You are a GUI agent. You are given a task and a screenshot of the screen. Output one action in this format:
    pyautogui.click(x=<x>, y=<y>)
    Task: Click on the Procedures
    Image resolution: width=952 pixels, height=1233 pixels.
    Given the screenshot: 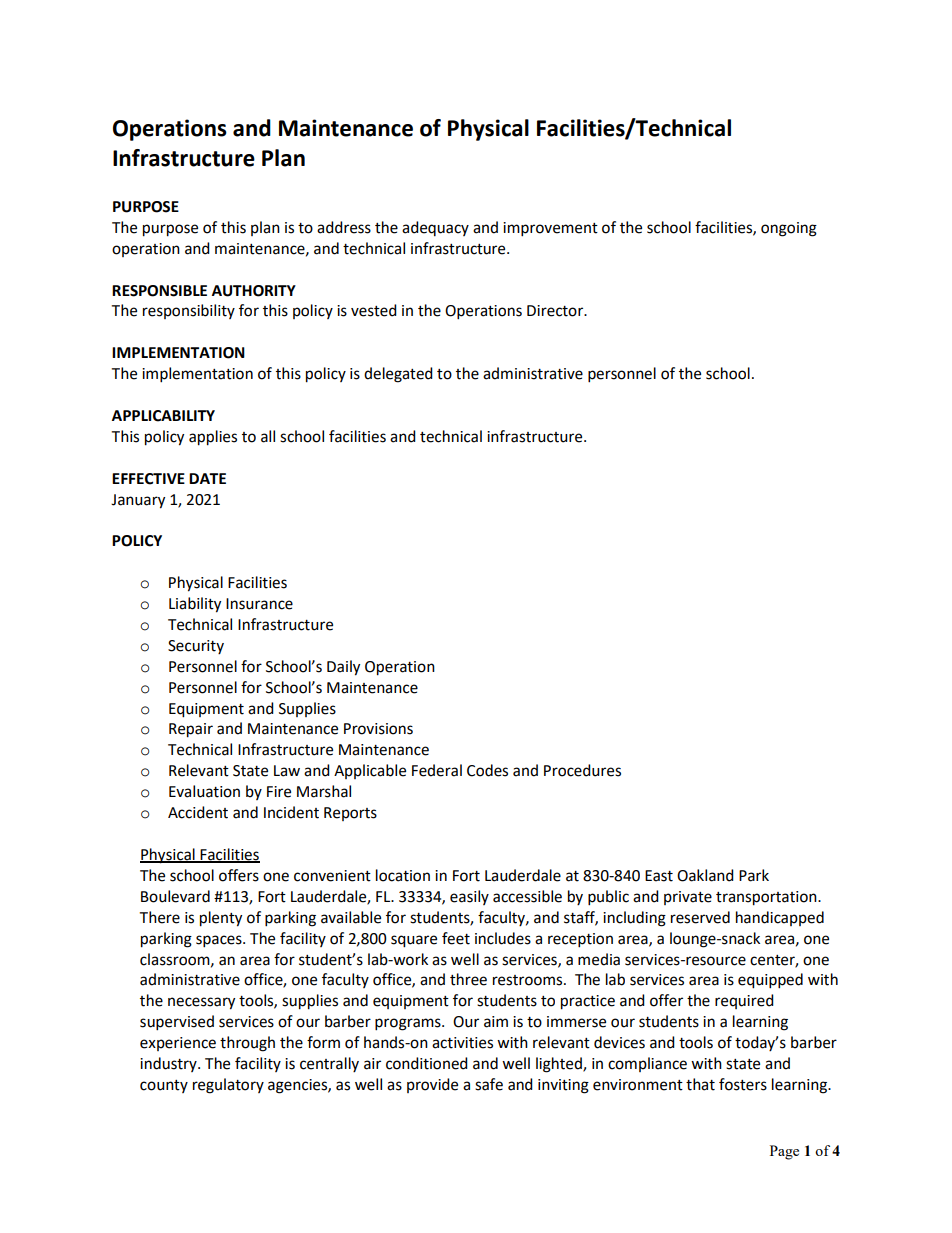 What is the action you would take?
    pyautogui.click(x=582, y=770)
